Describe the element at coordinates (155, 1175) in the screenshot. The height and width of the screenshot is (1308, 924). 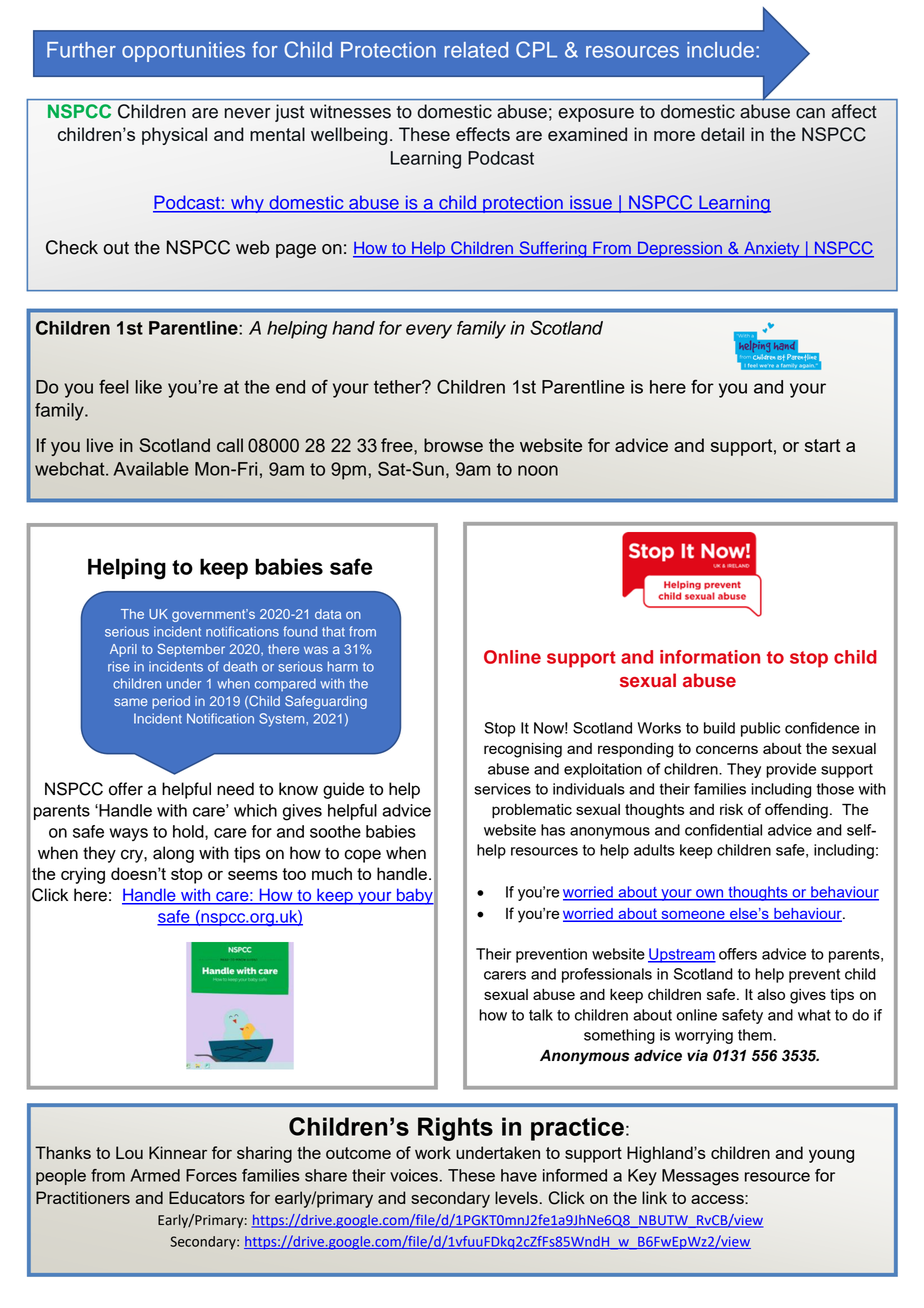
I see `Armed` at that location.
